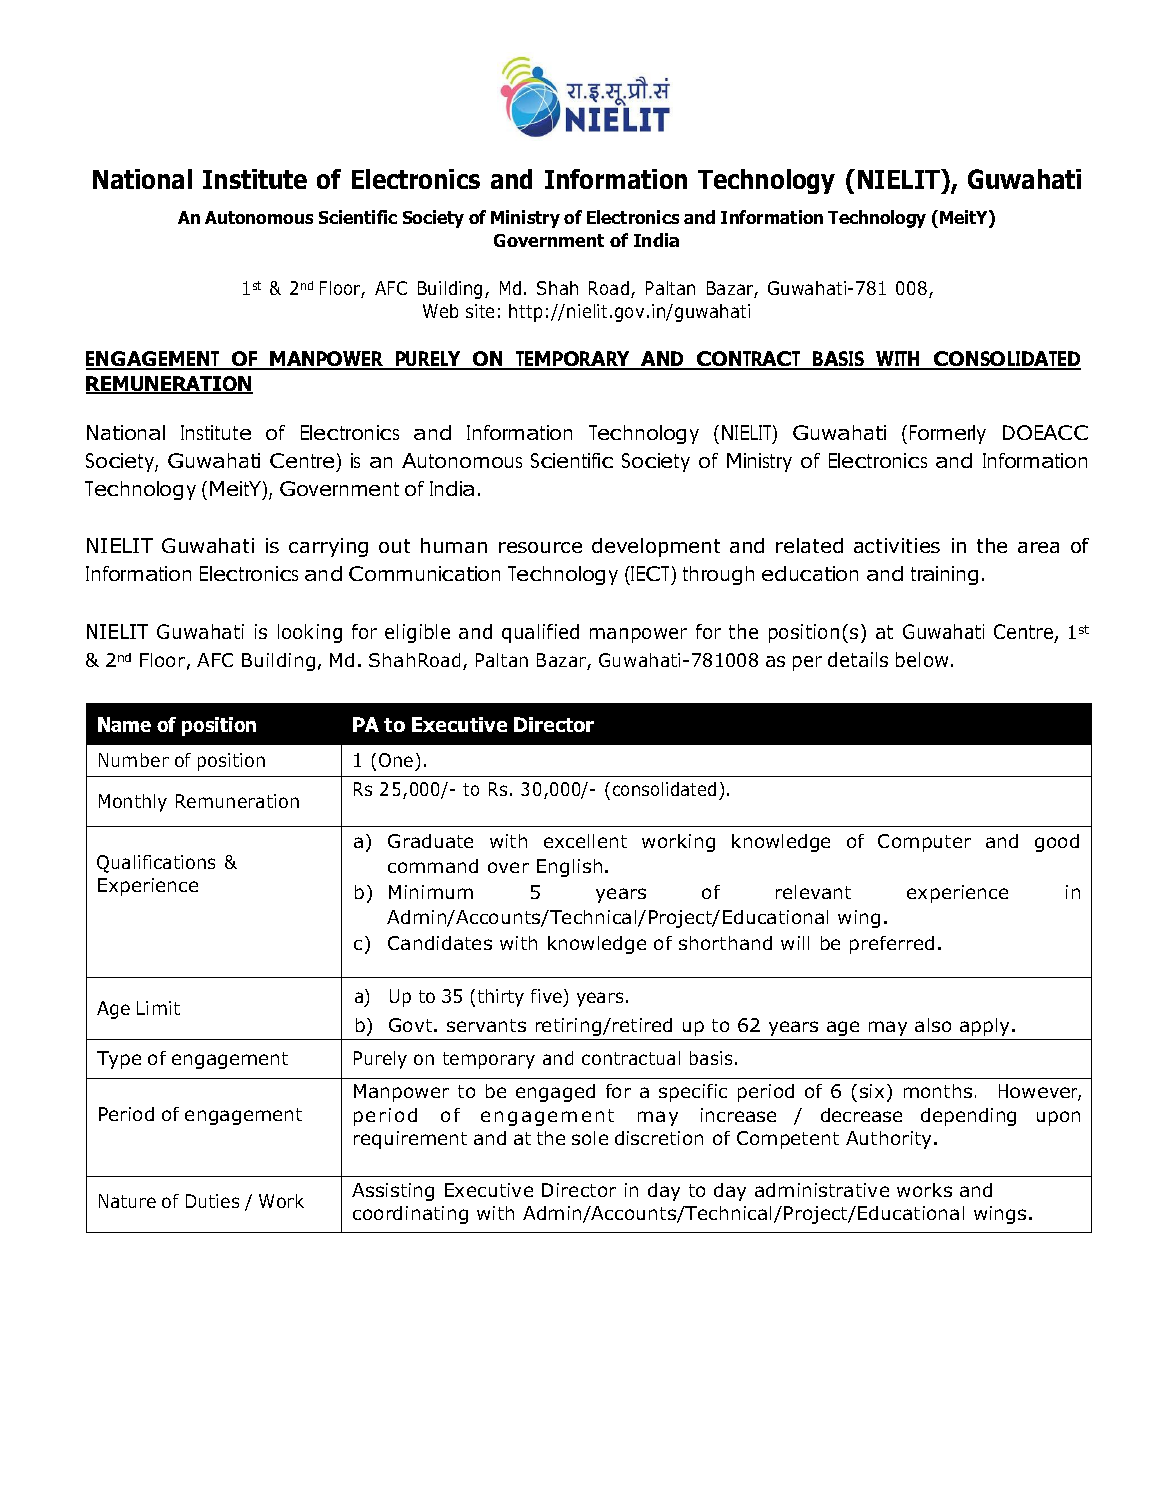 The width and height of the image is (1157, 1497). What do you see at coordinates (948, 434) in the image?
I see `Formerly` at bounding box center [948, 434].
